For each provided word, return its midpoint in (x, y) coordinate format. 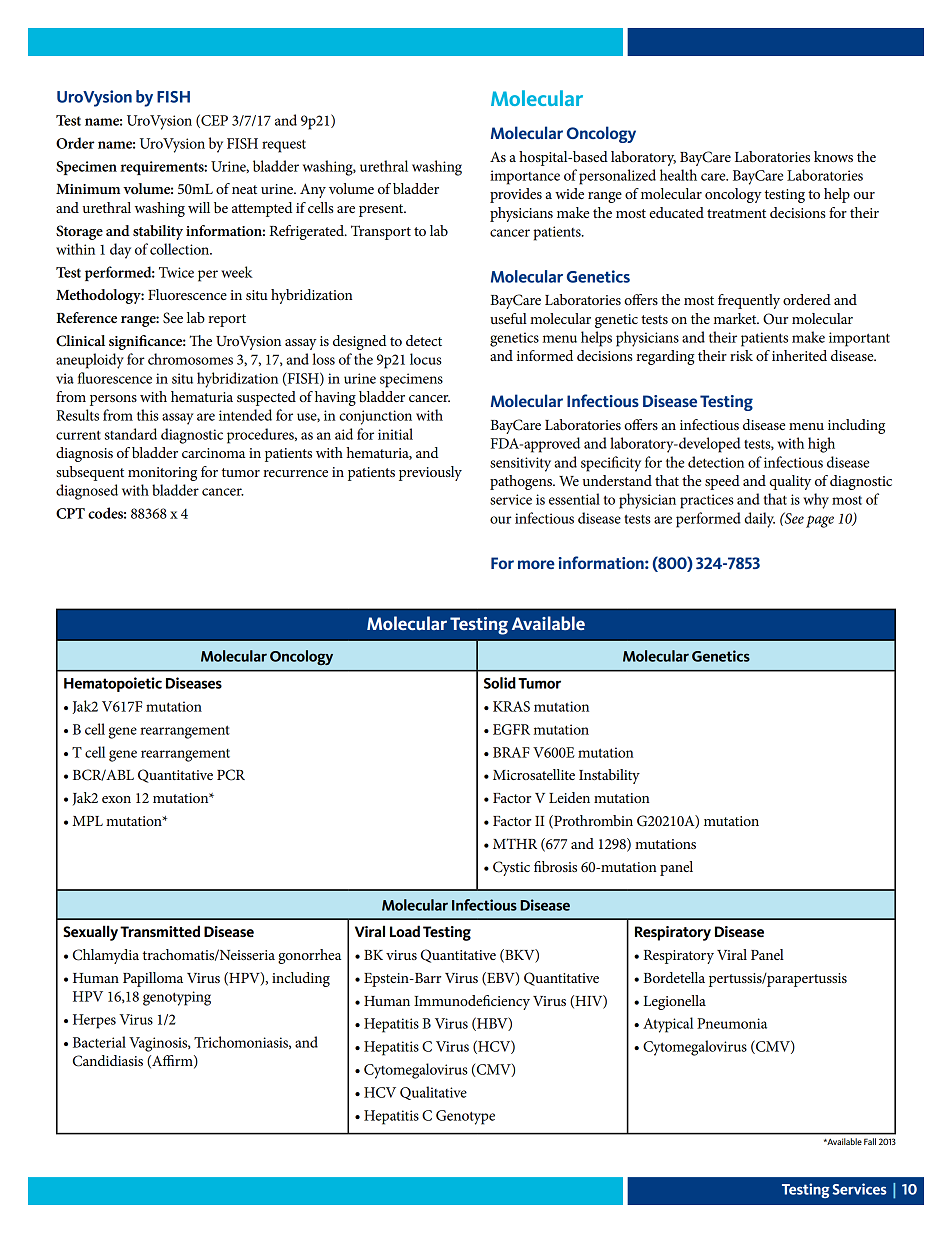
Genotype (465, 1117)
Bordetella (674, 977)
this (148, 415)
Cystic (511, 868)
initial (395, 434)
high (821, 445)
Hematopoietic (113, 684)
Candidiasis (108, 1061)
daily (759, 520)
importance (525, 177)
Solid (500, 683)
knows (833, 156)
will (199, 207)
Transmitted (160, 931)
